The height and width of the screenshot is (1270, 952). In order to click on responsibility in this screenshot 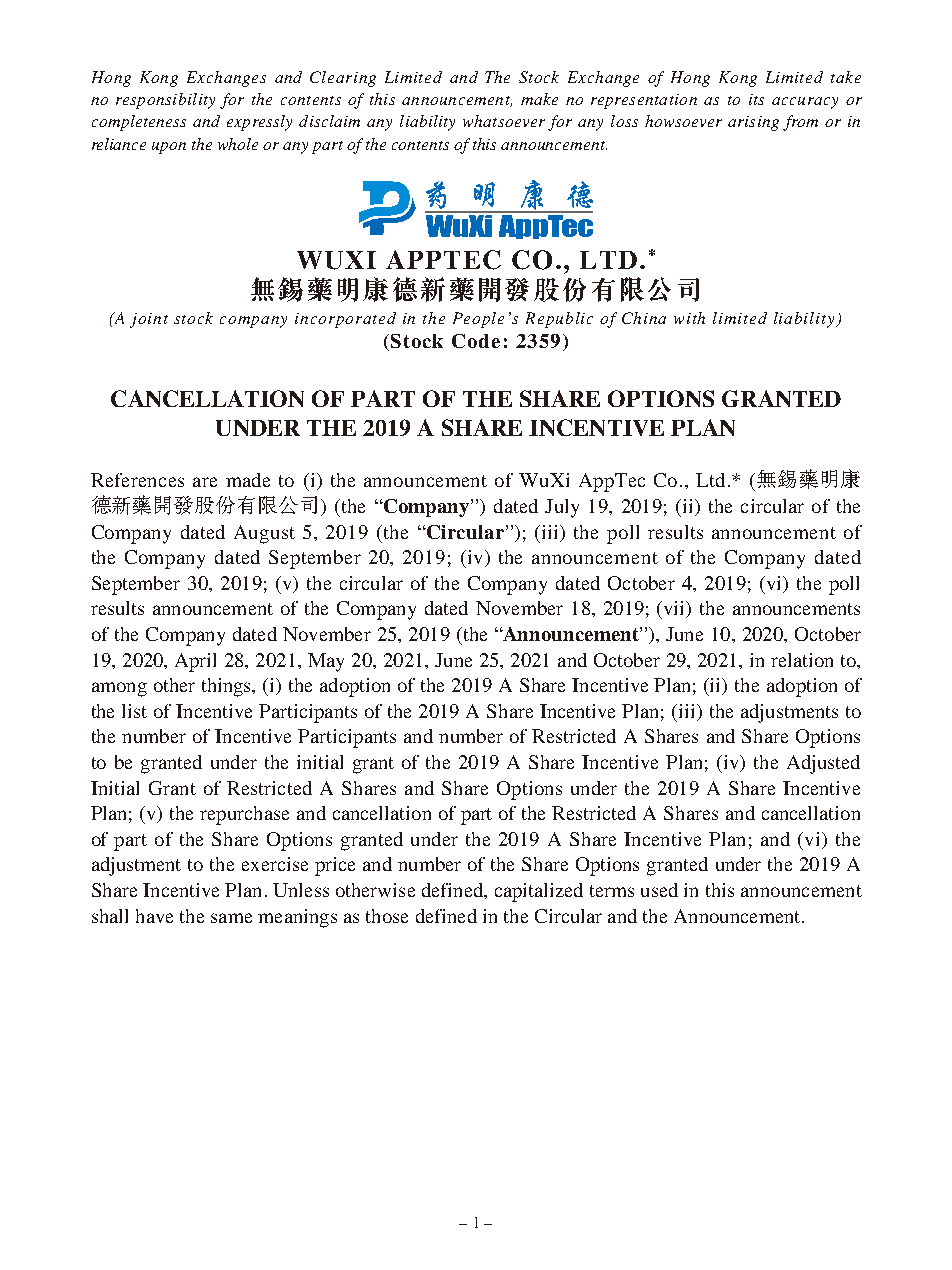, I will do `click(165, 101)`.
